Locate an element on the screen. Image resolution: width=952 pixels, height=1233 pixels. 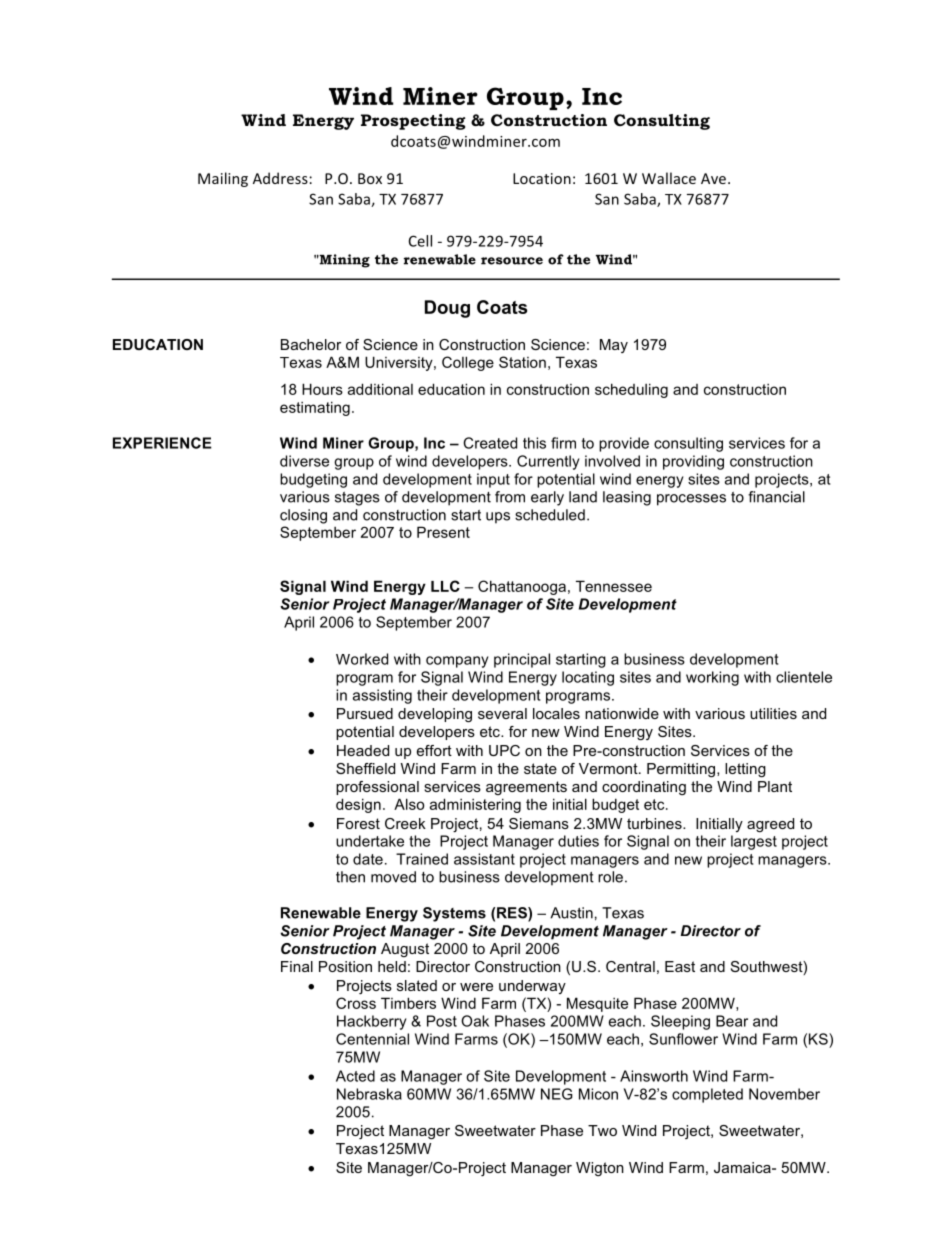
Worked is located at coordinates (362, 659).
